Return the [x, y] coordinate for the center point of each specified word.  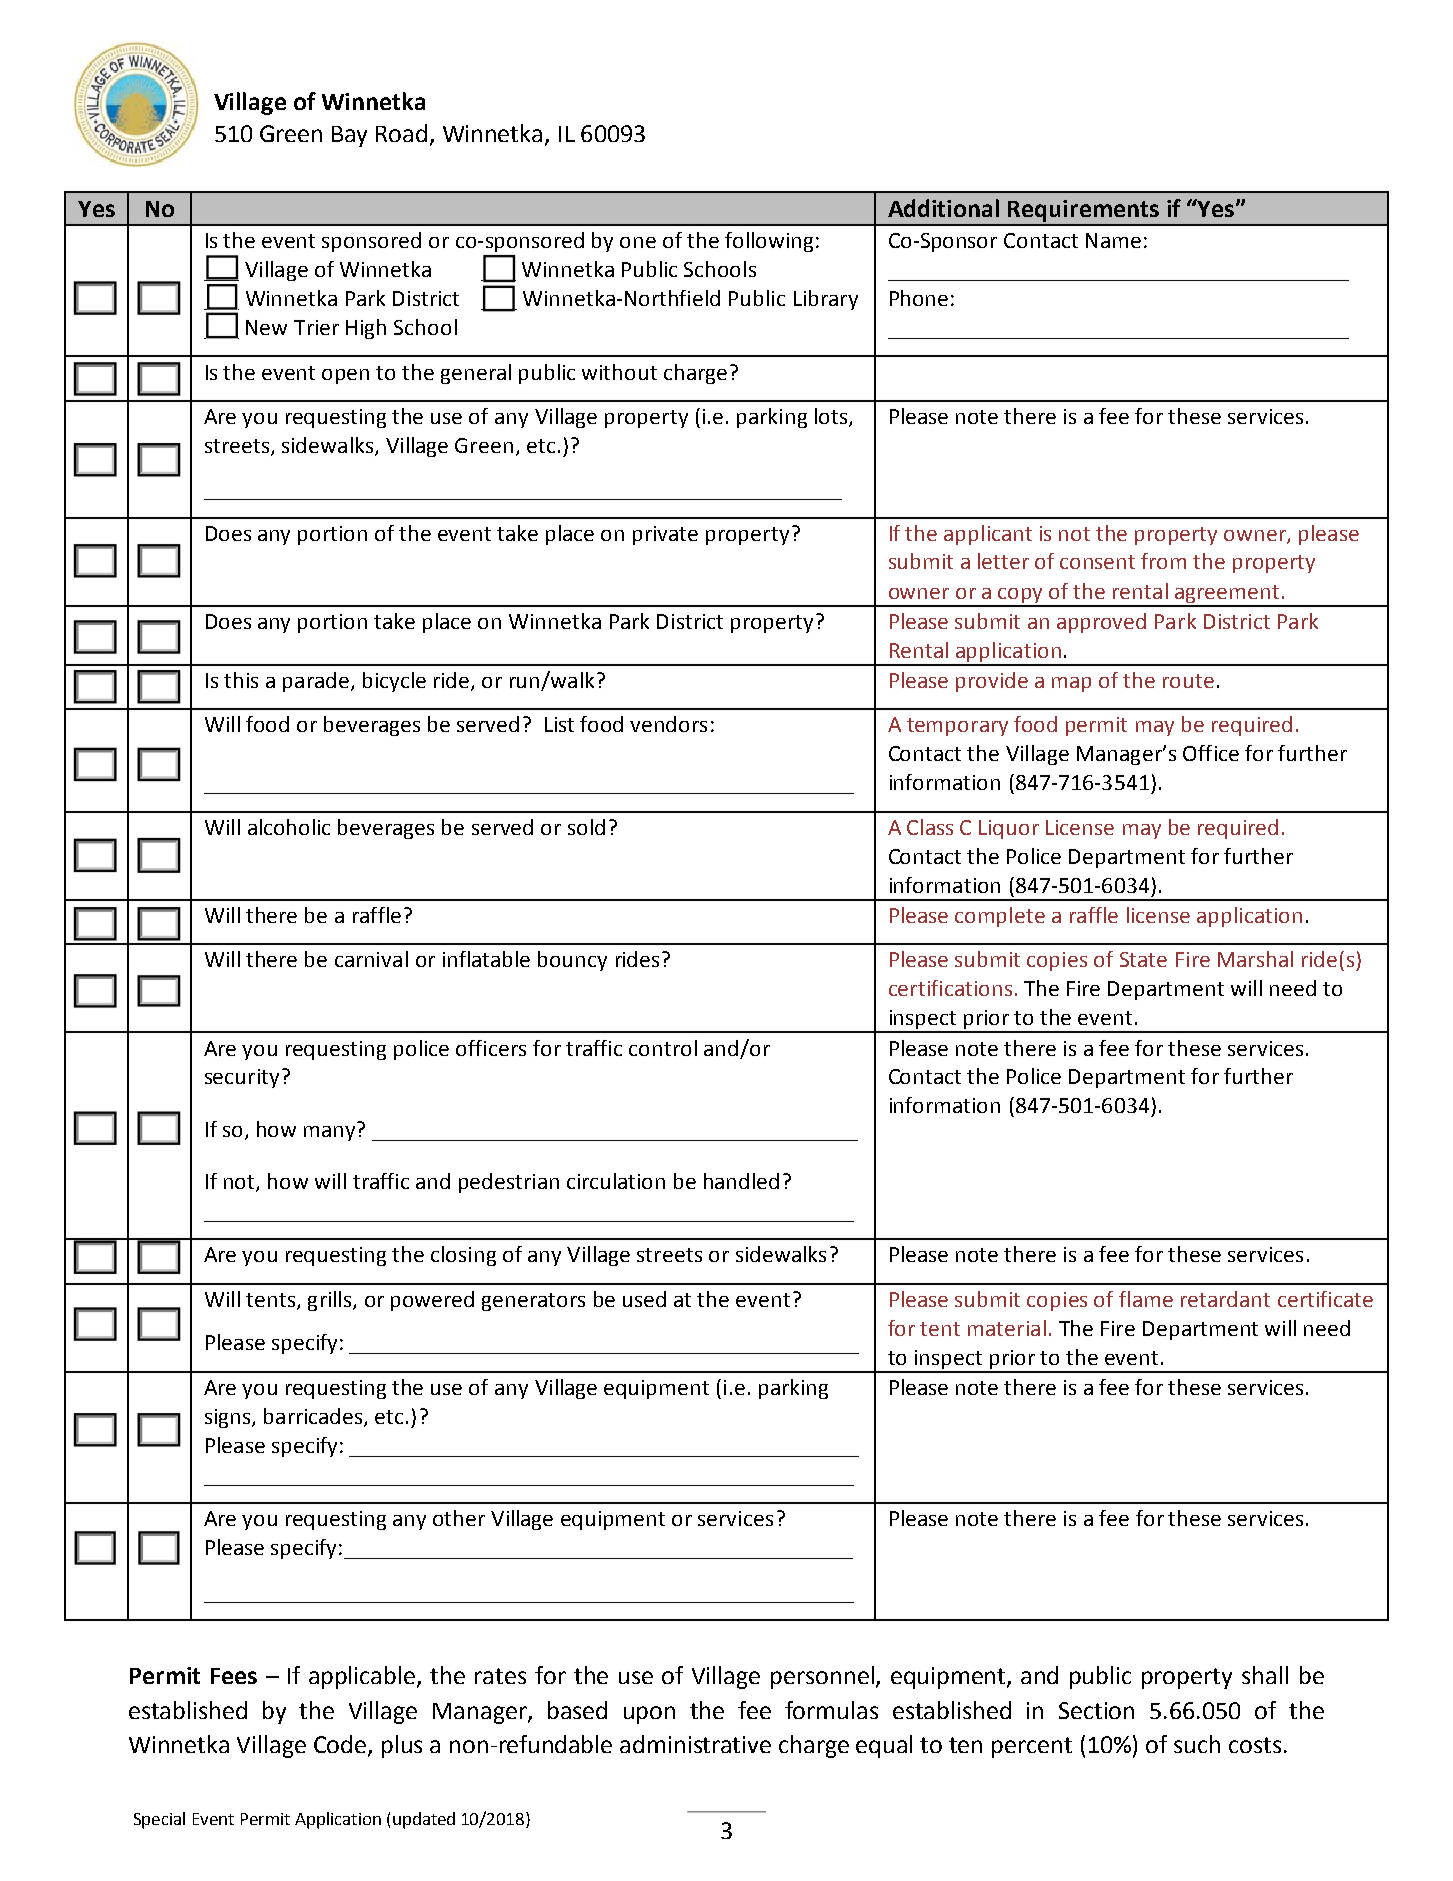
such [1197, 1744]
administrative [695, 1744]
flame [1146, 1299]
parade [316, 682]
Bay [349, 136]
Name [1113, 240]
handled [741, 1181]
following [769, 242]
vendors [668, 724]
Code [341, 1745]
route [1188, 681]
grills [331, 1301]
